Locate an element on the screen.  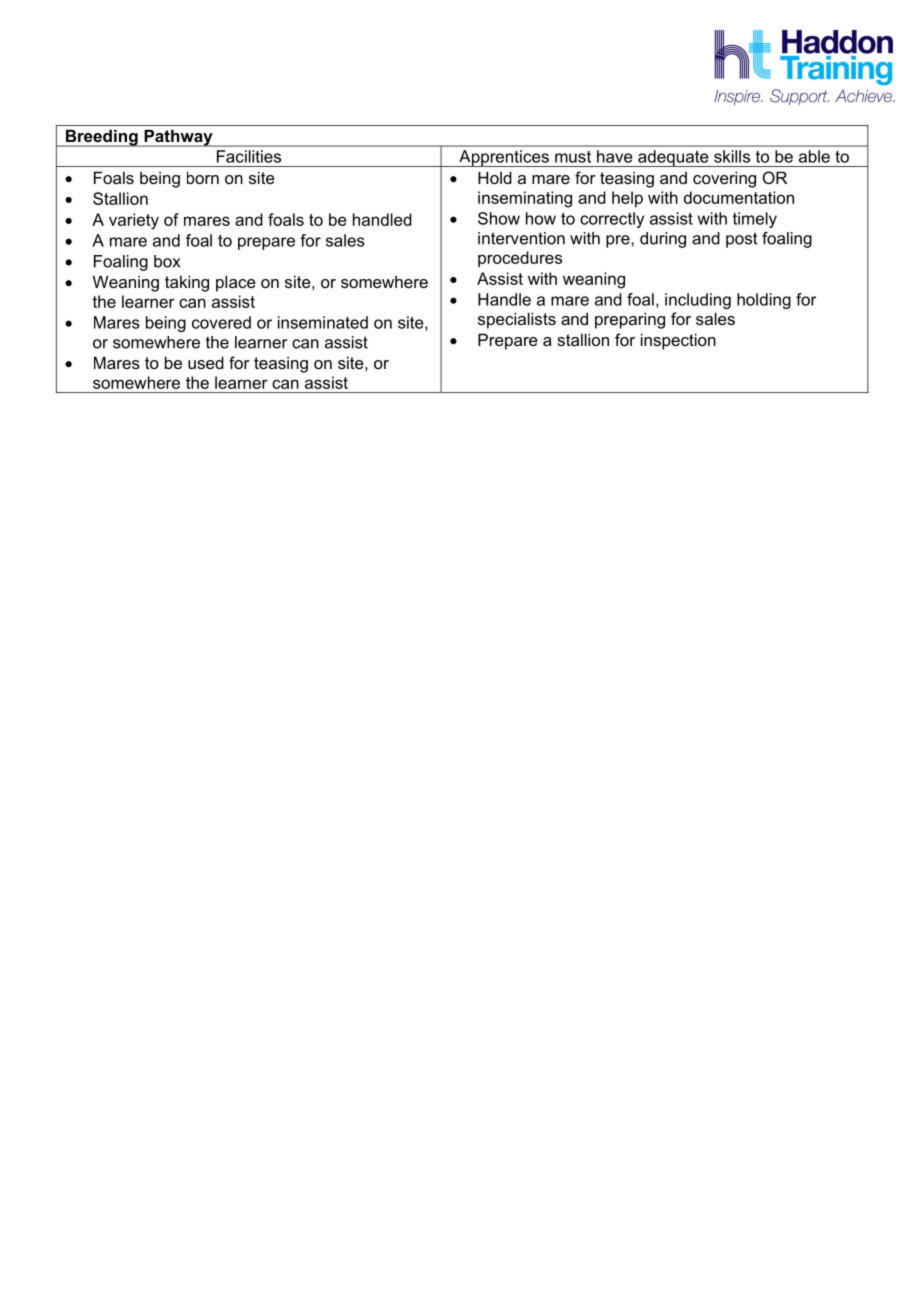
Apprentices is located at coordinates (504, 158).
